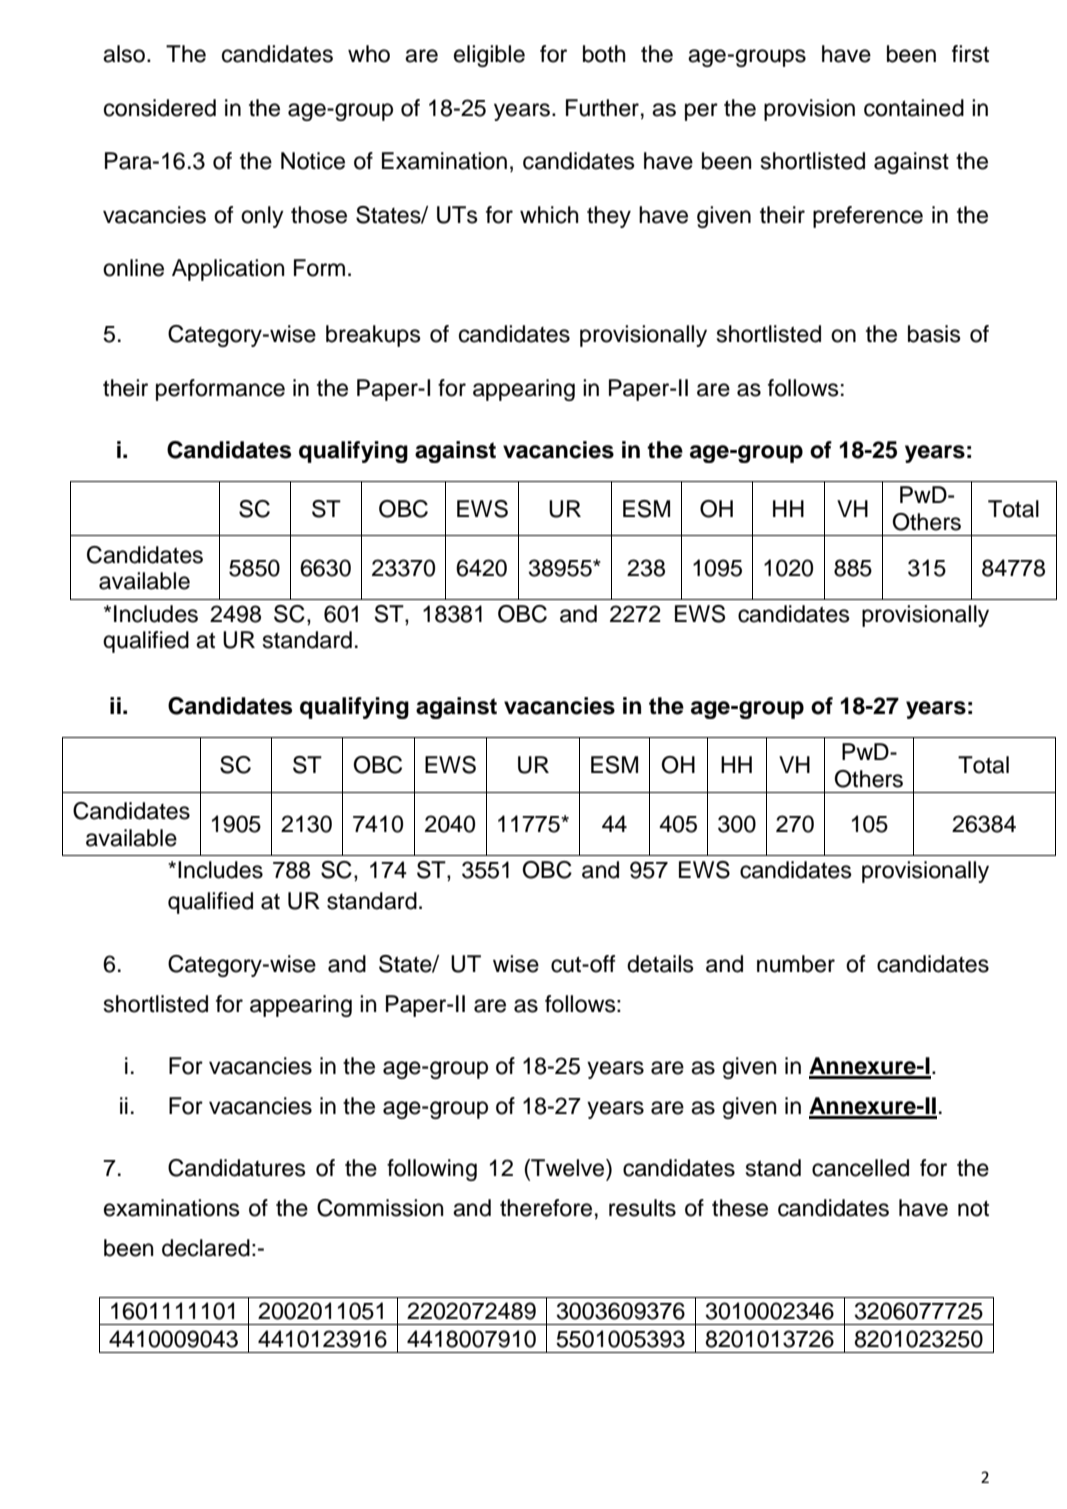  I want to click on Commission, so click(380, 1208).
